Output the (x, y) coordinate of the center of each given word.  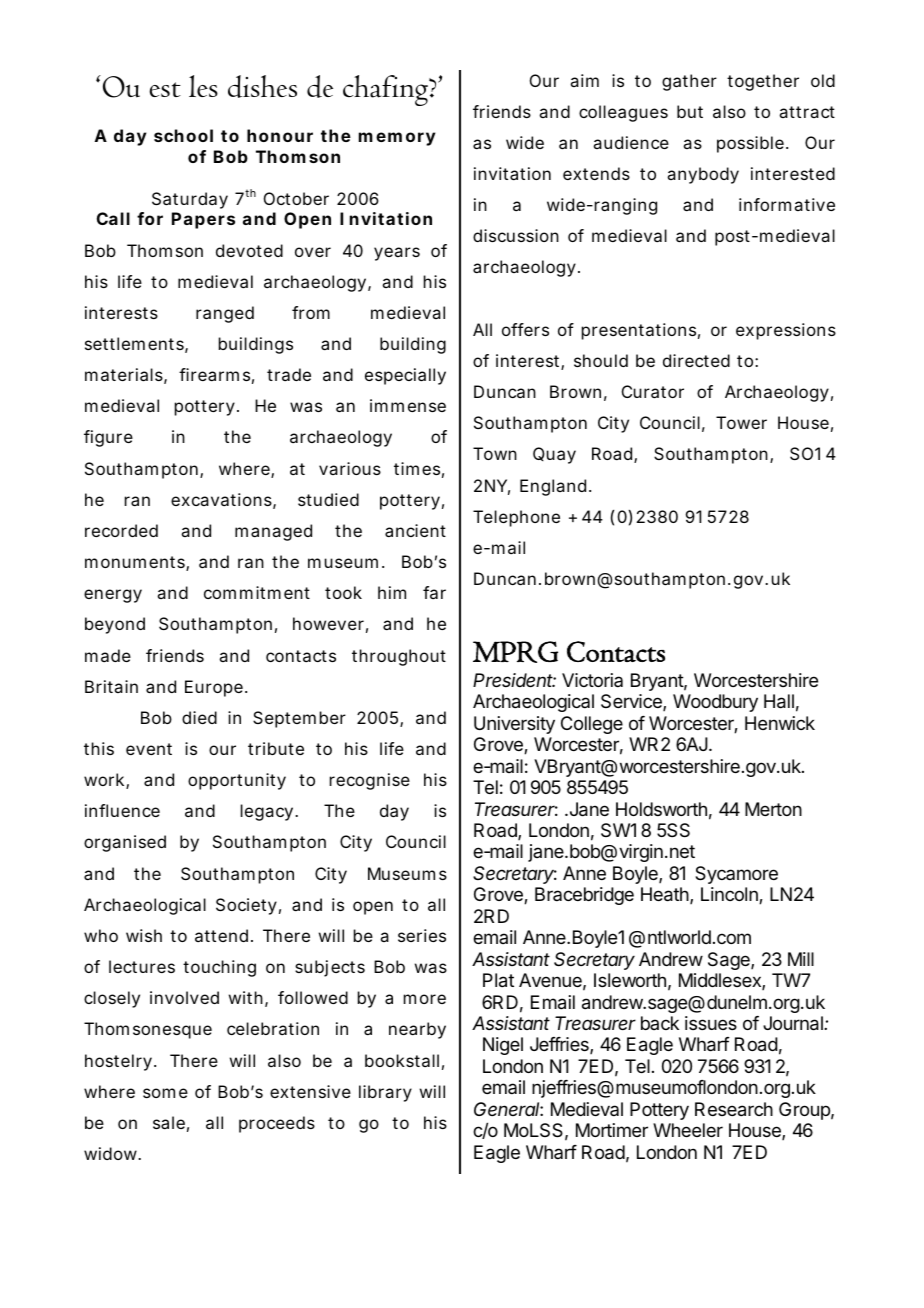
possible (750, 144)
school (183, 135)
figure (108, 438)
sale (169, 1122)
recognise (370, 781)
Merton (773, 809)
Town (495, 453)
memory (397, 139)
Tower (741, 422)
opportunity (237, 781)
